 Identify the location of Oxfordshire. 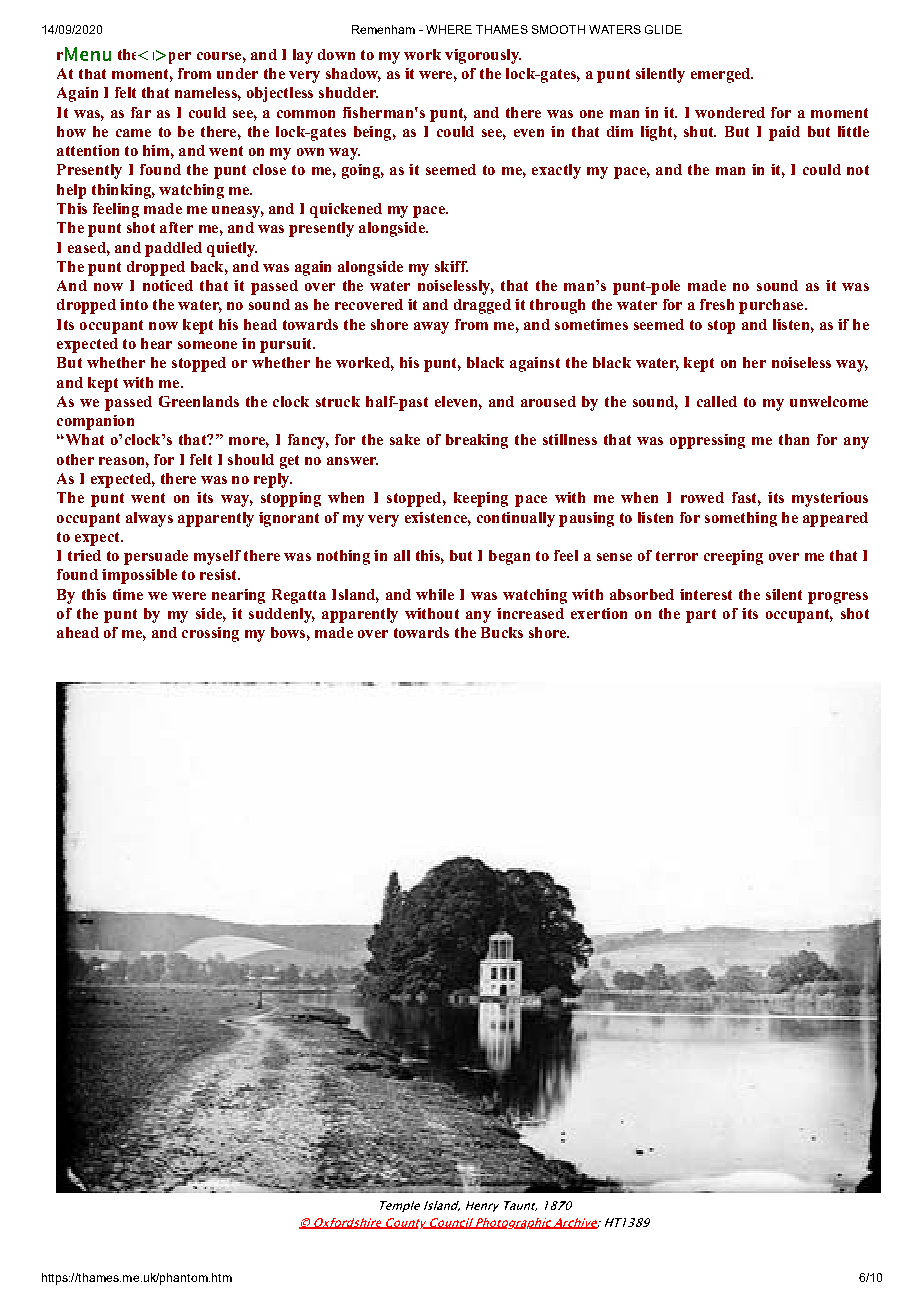
(348, 1223).
